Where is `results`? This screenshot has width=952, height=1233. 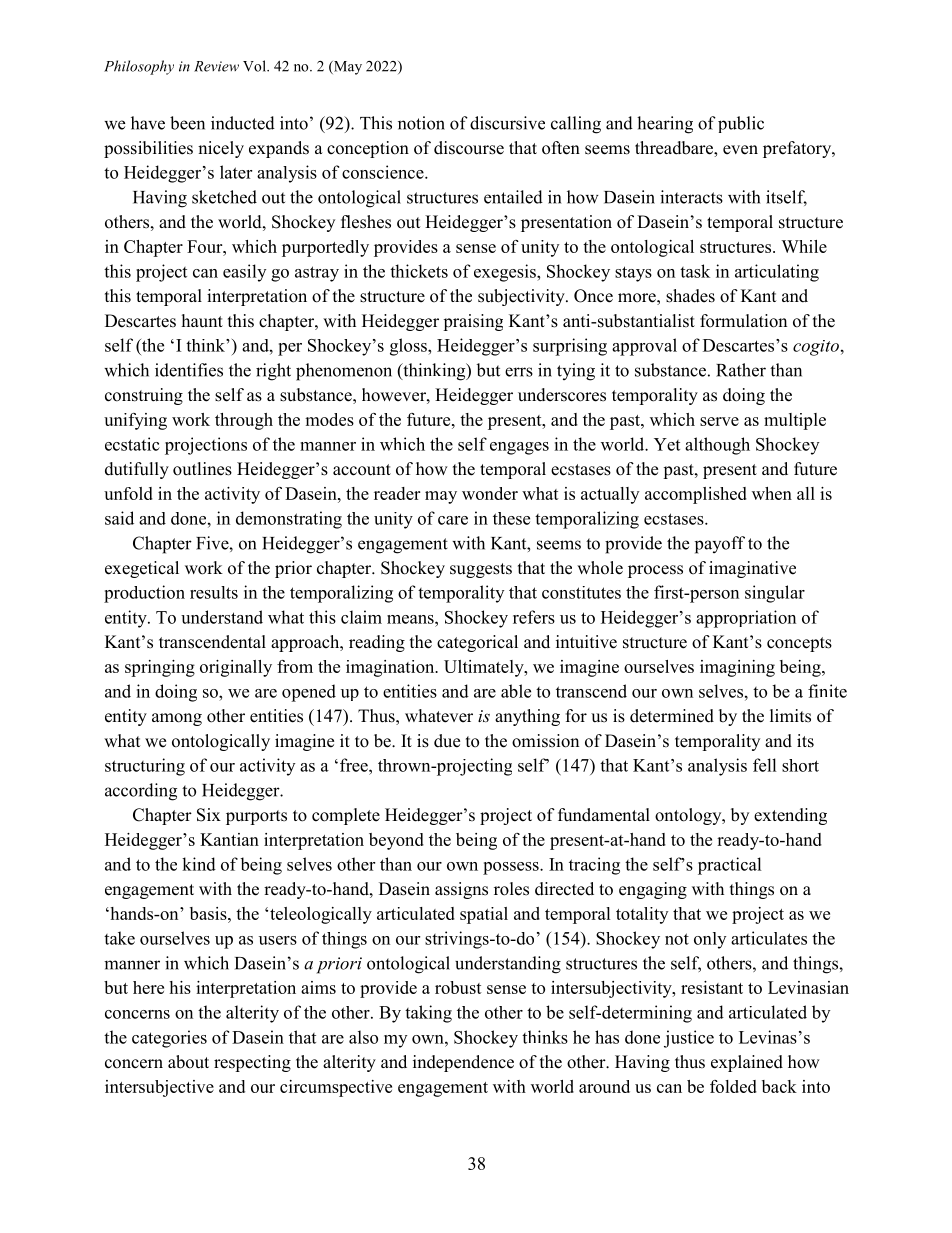
results is located at coordinates (214, 592).
